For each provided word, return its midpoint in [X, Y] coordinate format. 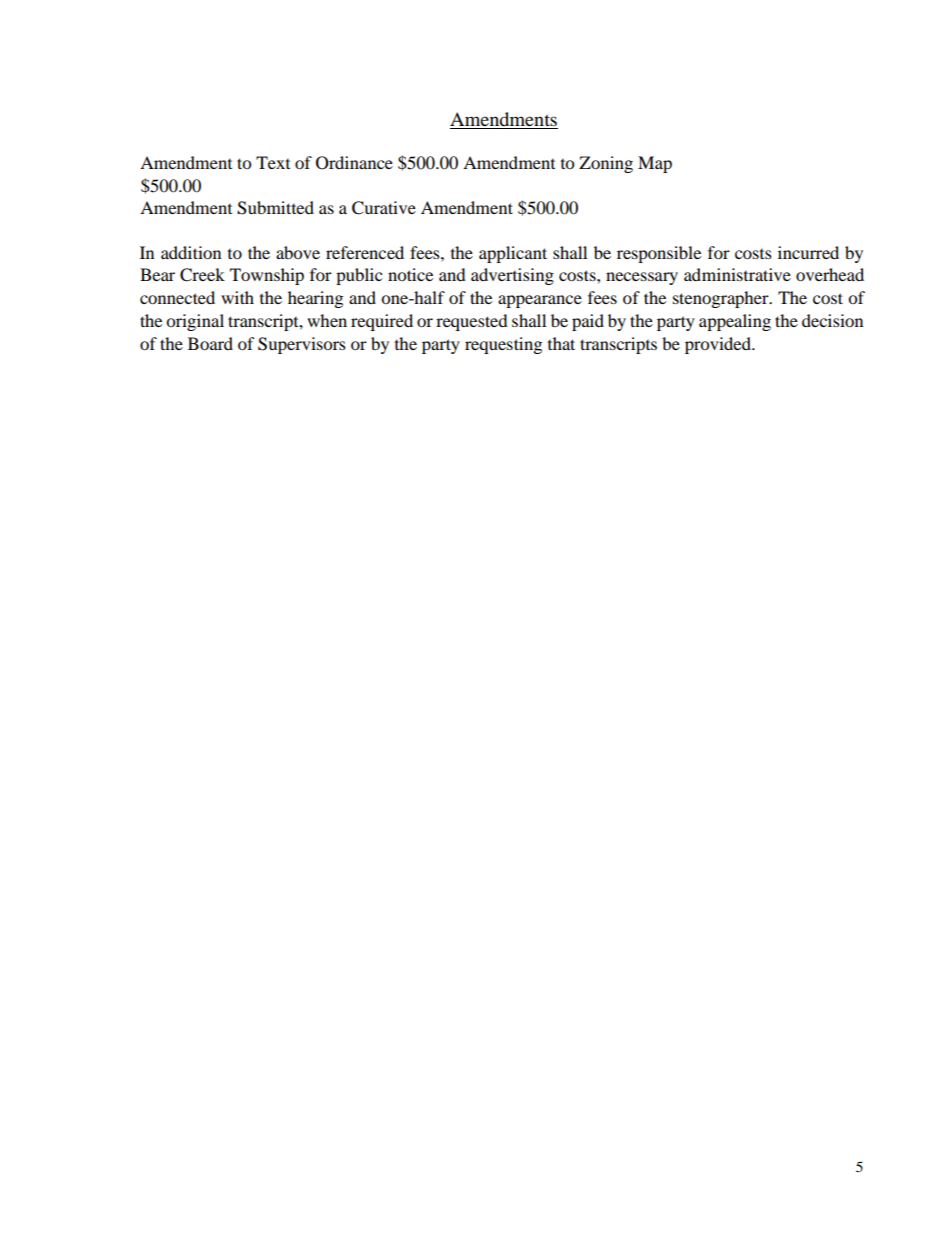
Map [655, 164]
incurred [808, 252]
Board [210, 343]
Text [273, 162]
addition [191, 252]
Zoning [606, 164]
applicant [513, 254]
